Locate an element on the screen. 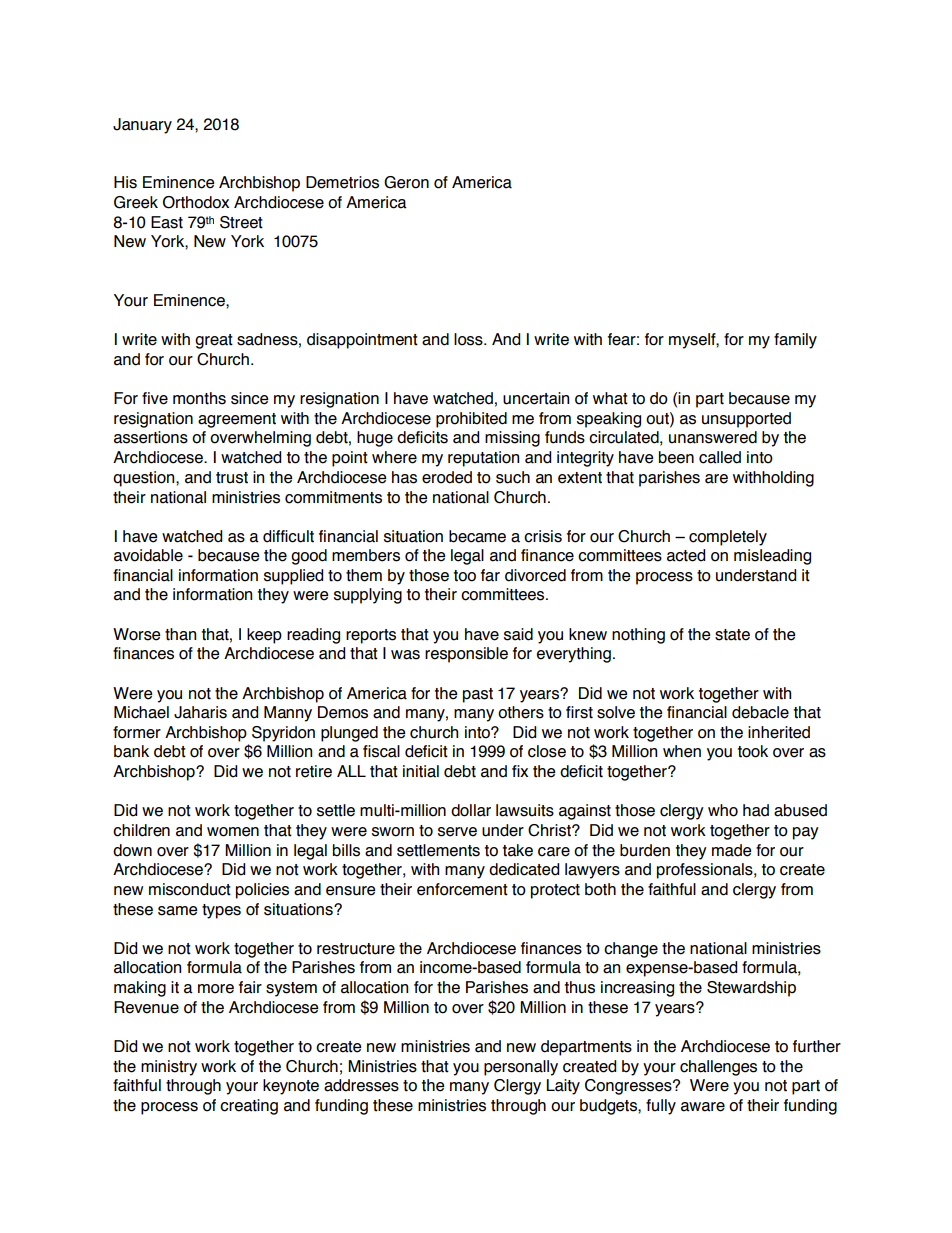 The image size is (952, 1233). ministry is located at coordinates (169, 1068).
